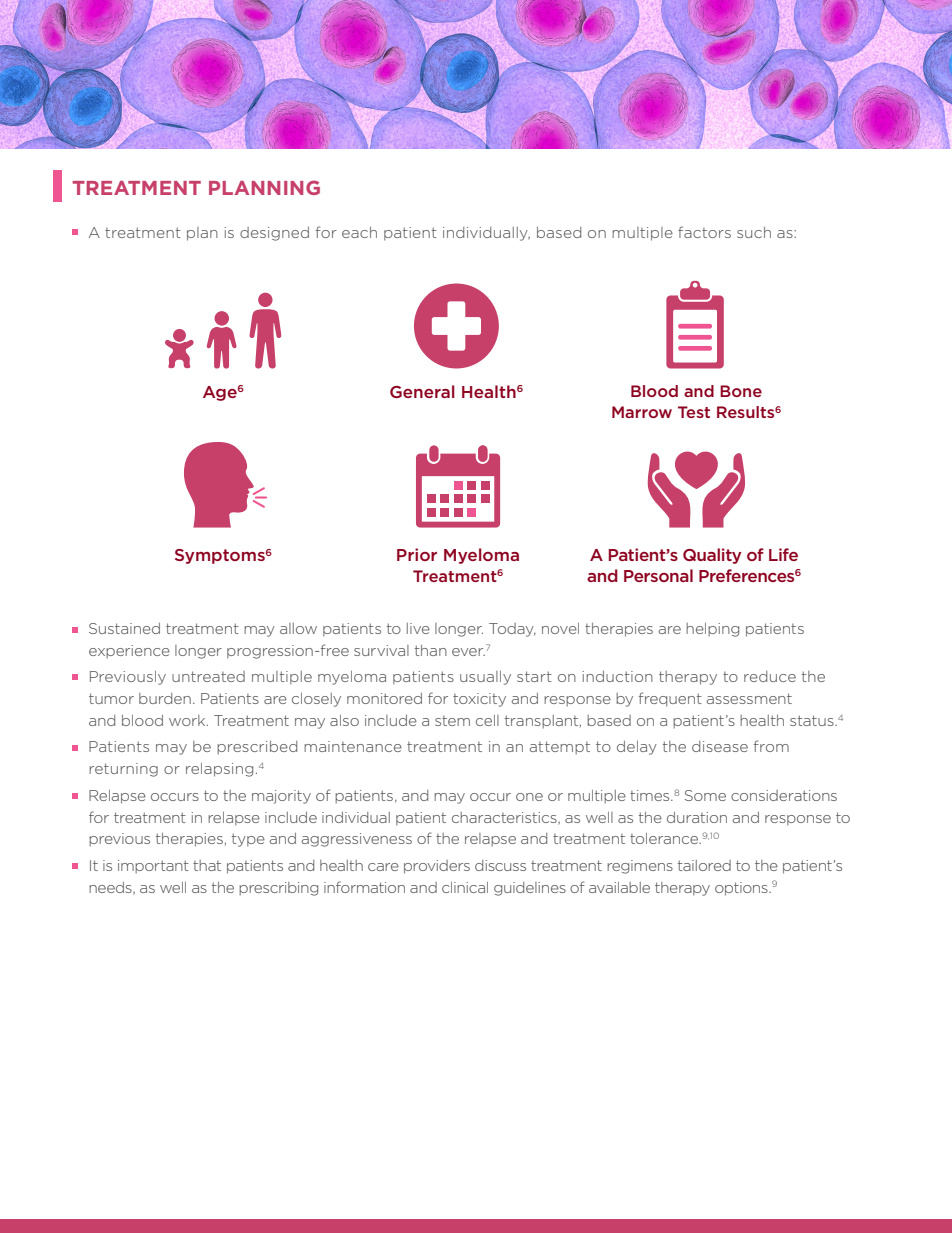 Image resolution: width=952 pixels, height=1233 pixels. Describe the element at coordinates (208, 676) in the screenshot. I see `untreated` at that location.
